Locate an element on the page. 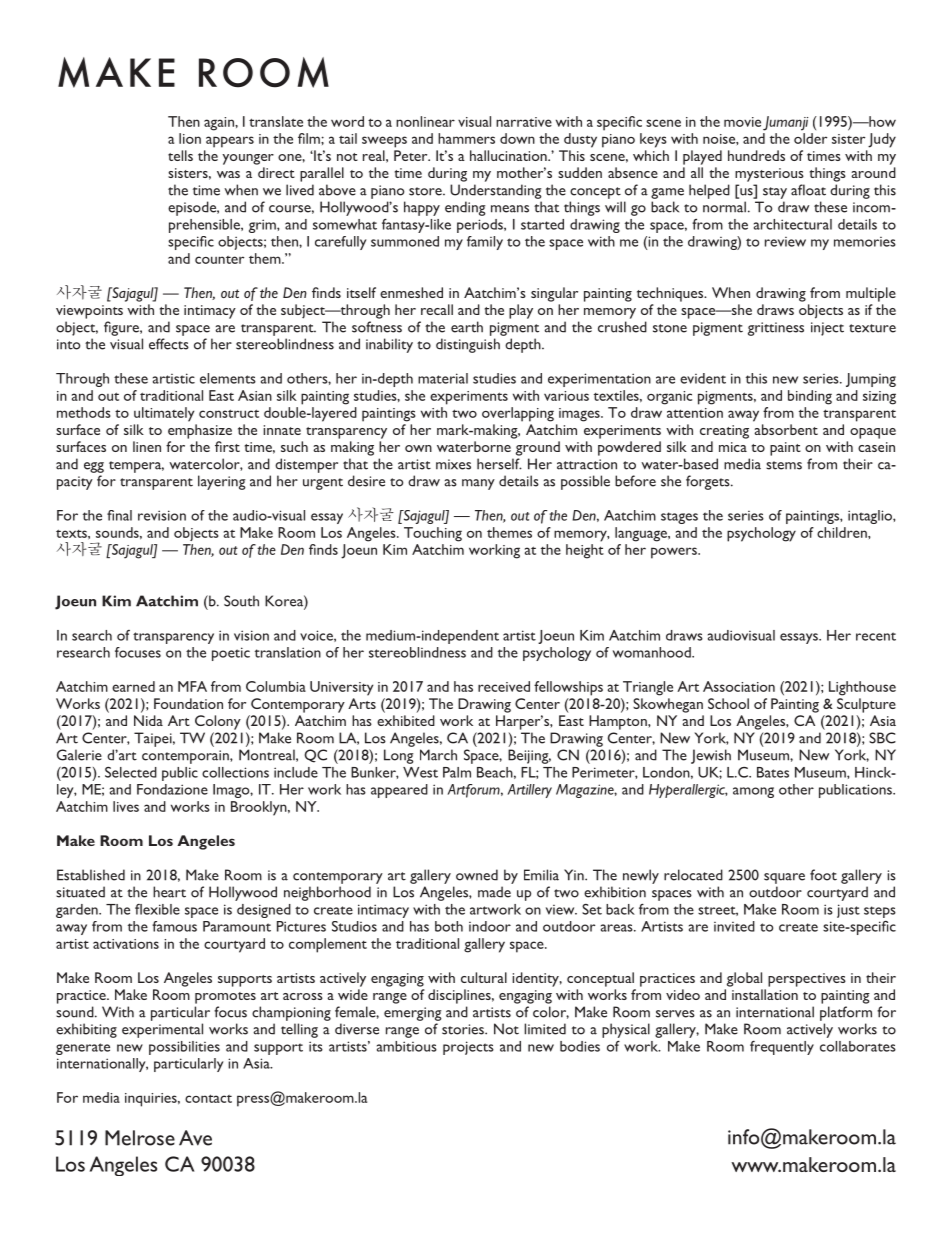 Image resolution: width=952 pixels, height=1233 pixels. hammers is located at coordinates (466, 138).
